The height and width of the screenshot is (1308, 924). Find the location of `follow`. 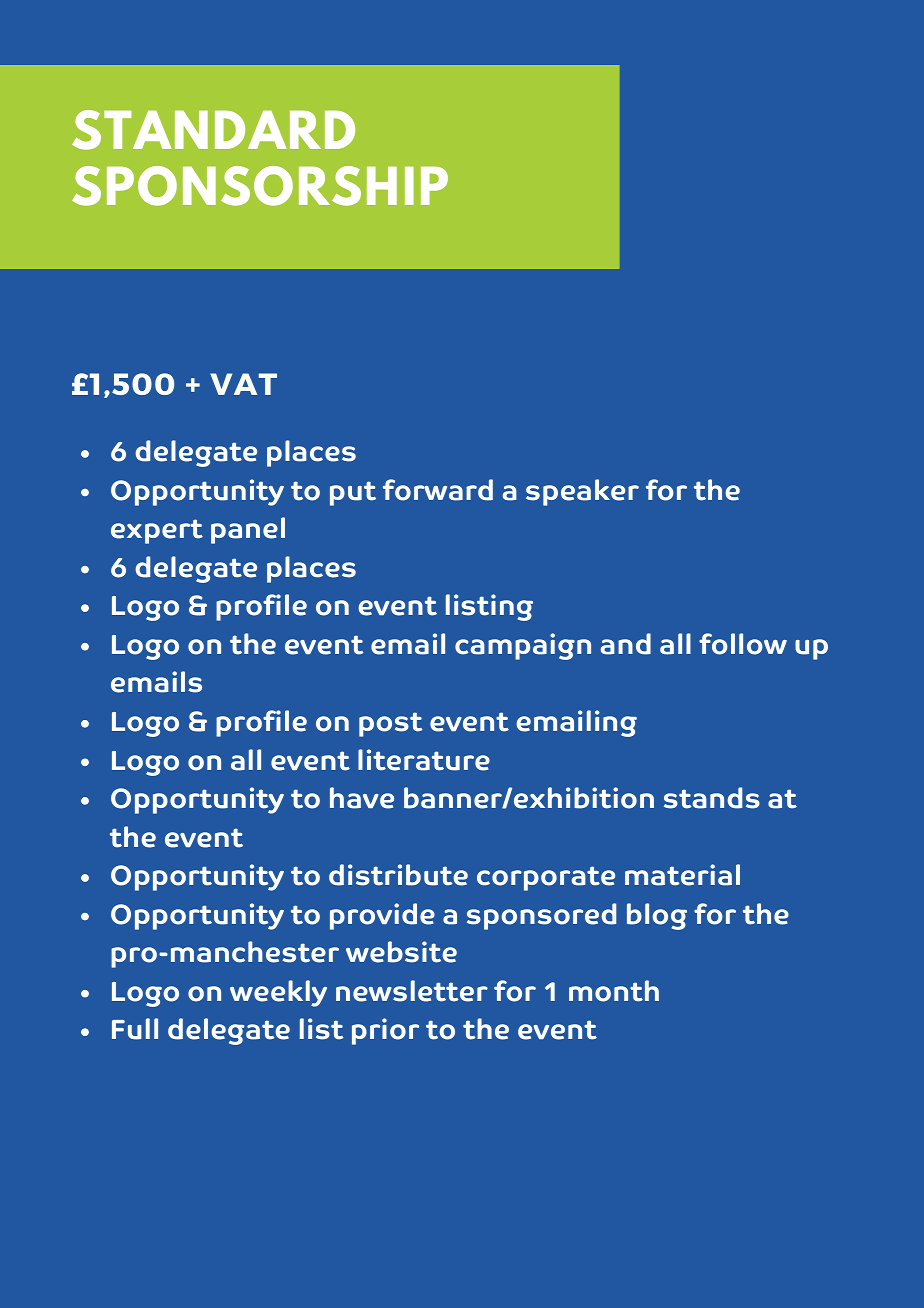

follow is located at coordinates (743, 644).
